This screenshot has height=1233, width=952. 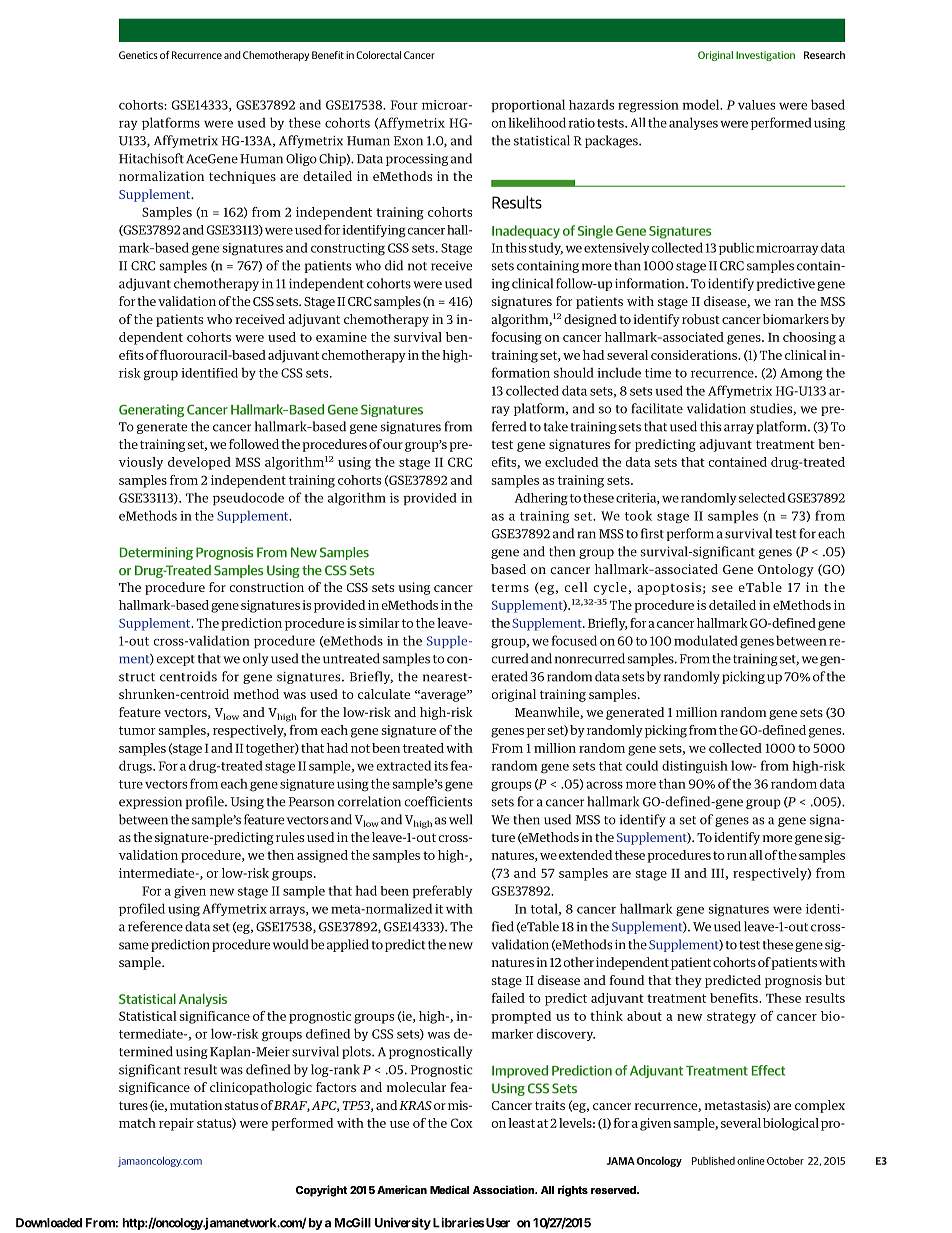 What do you see at coordinates (756, 105) in the screenshot?
I see `values` at bounding box center [756, 105].
